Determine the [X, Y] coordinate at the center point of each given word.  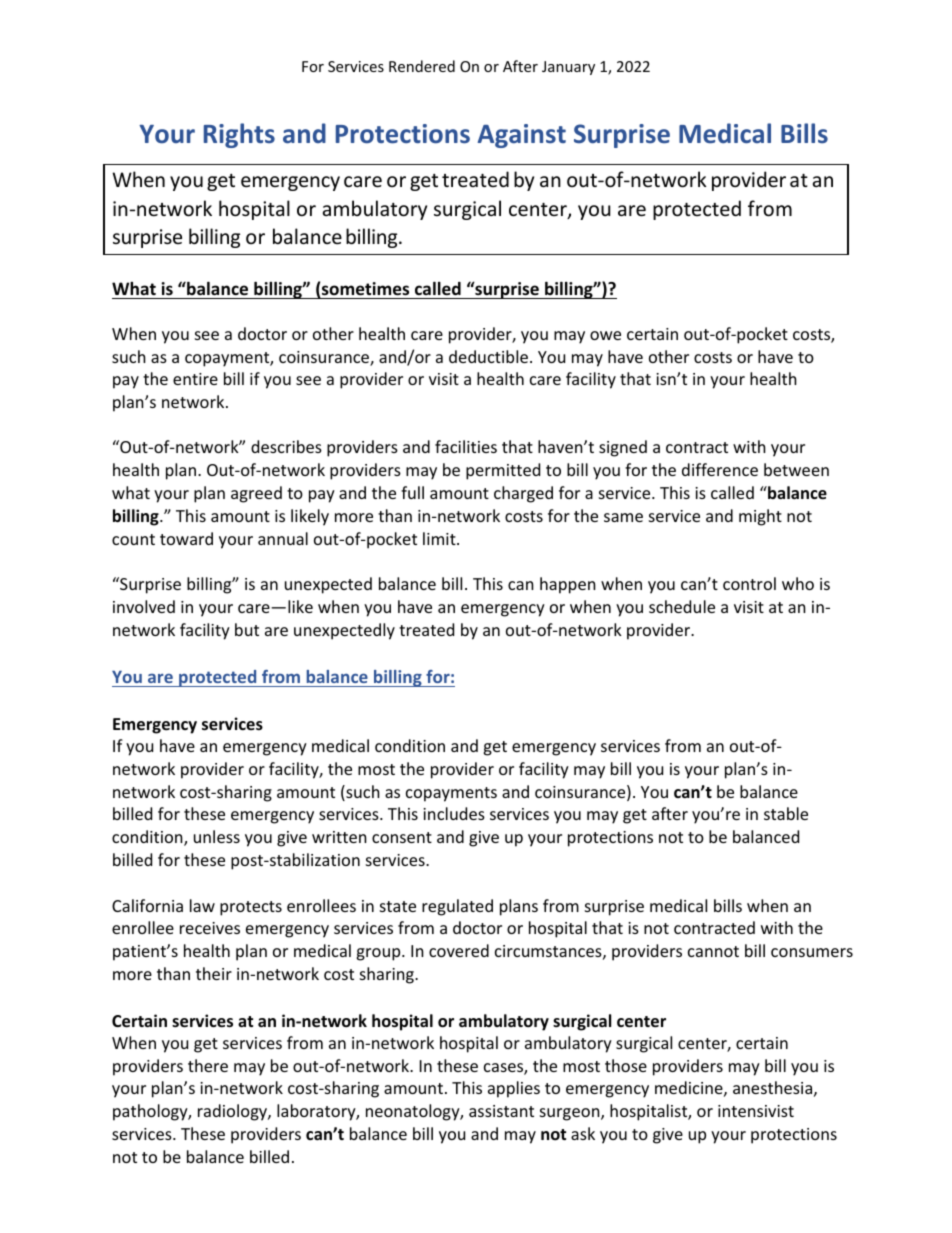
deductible [488, 356]
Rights [239, 135]
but [247, 629]
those [626, 1065]
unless [217, 836]
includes [454, 813]
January [568, 68]
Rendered [422, 66]
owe [605, 335]
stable [786, 813]
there [208, 1065]
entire [195, 379]
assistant [501, 1111]
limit [440, 538]
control [749, 583]
